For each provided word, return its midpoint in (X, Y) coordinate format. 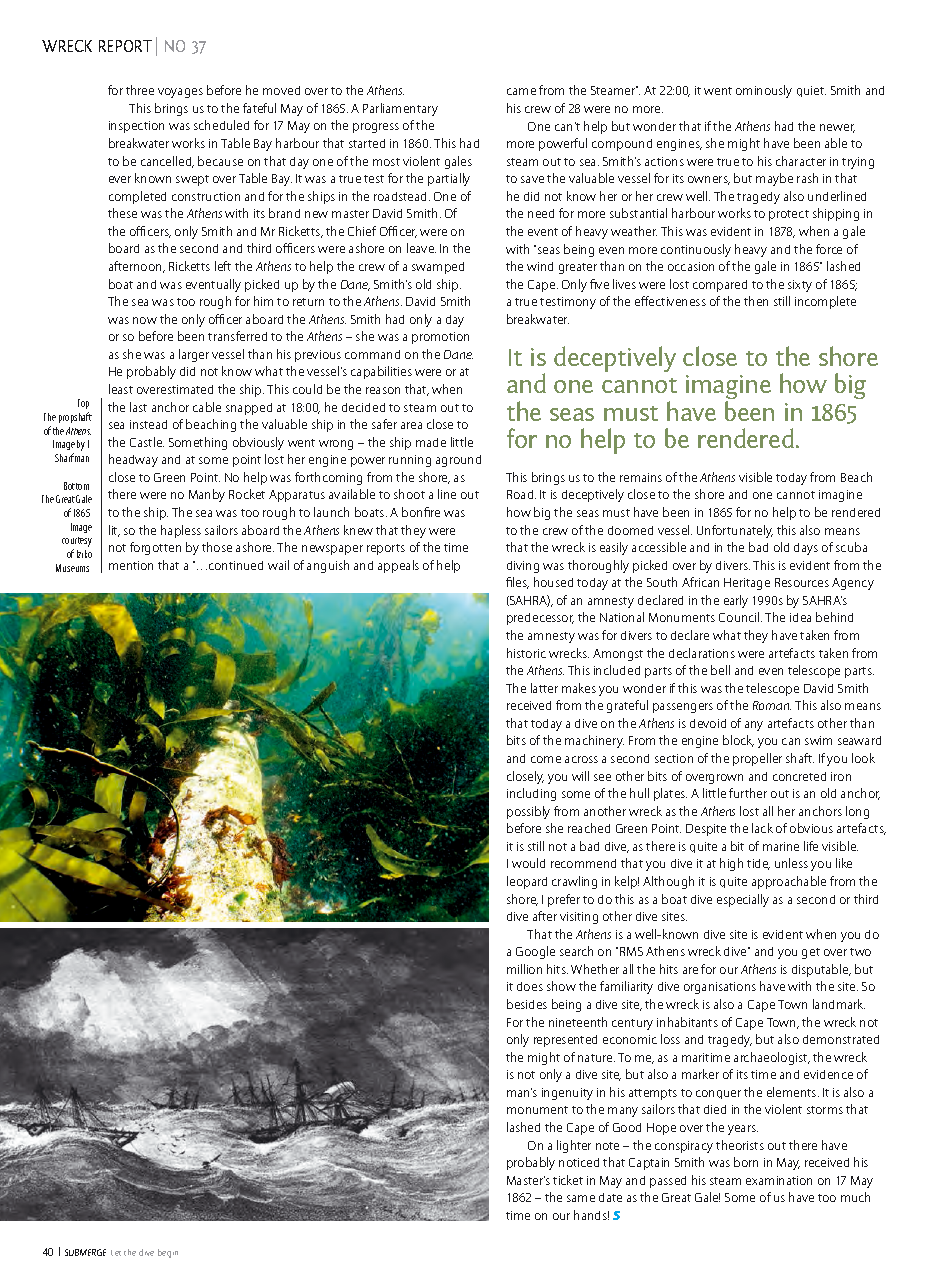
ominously (764, 91)
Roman (772, 705)
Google (535, 952)
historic (526, 653)
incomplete (825, 302)
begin (168, 1253)
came (521, 91)
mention (131, 565)
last (138, 407)
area (411, 425)
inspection (136, 127)
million (524, 969)
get (811, 953)
